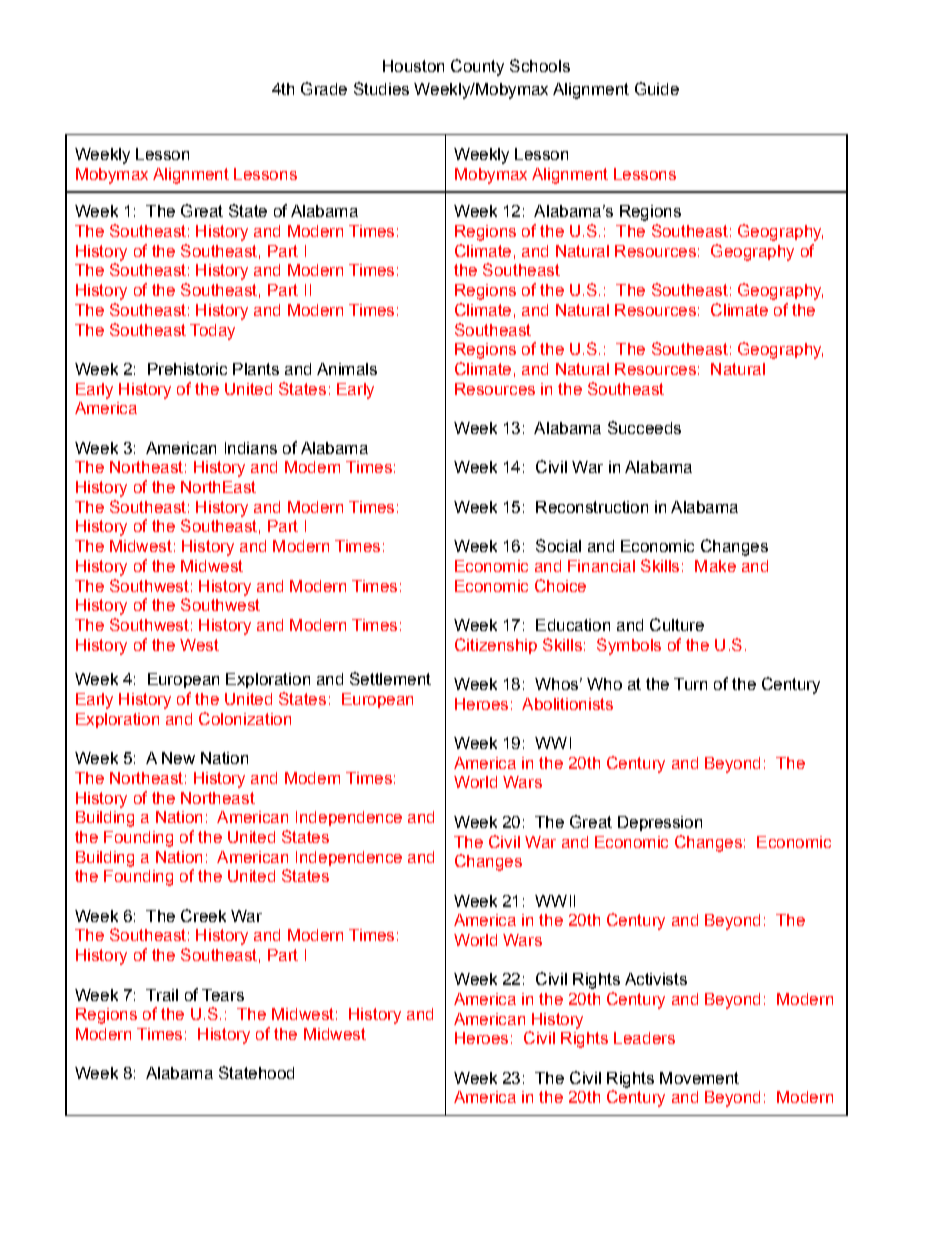  What do you see at coordinates (390, 678) in the image?
I see `Settlement` at bounding box center [390, 678].
